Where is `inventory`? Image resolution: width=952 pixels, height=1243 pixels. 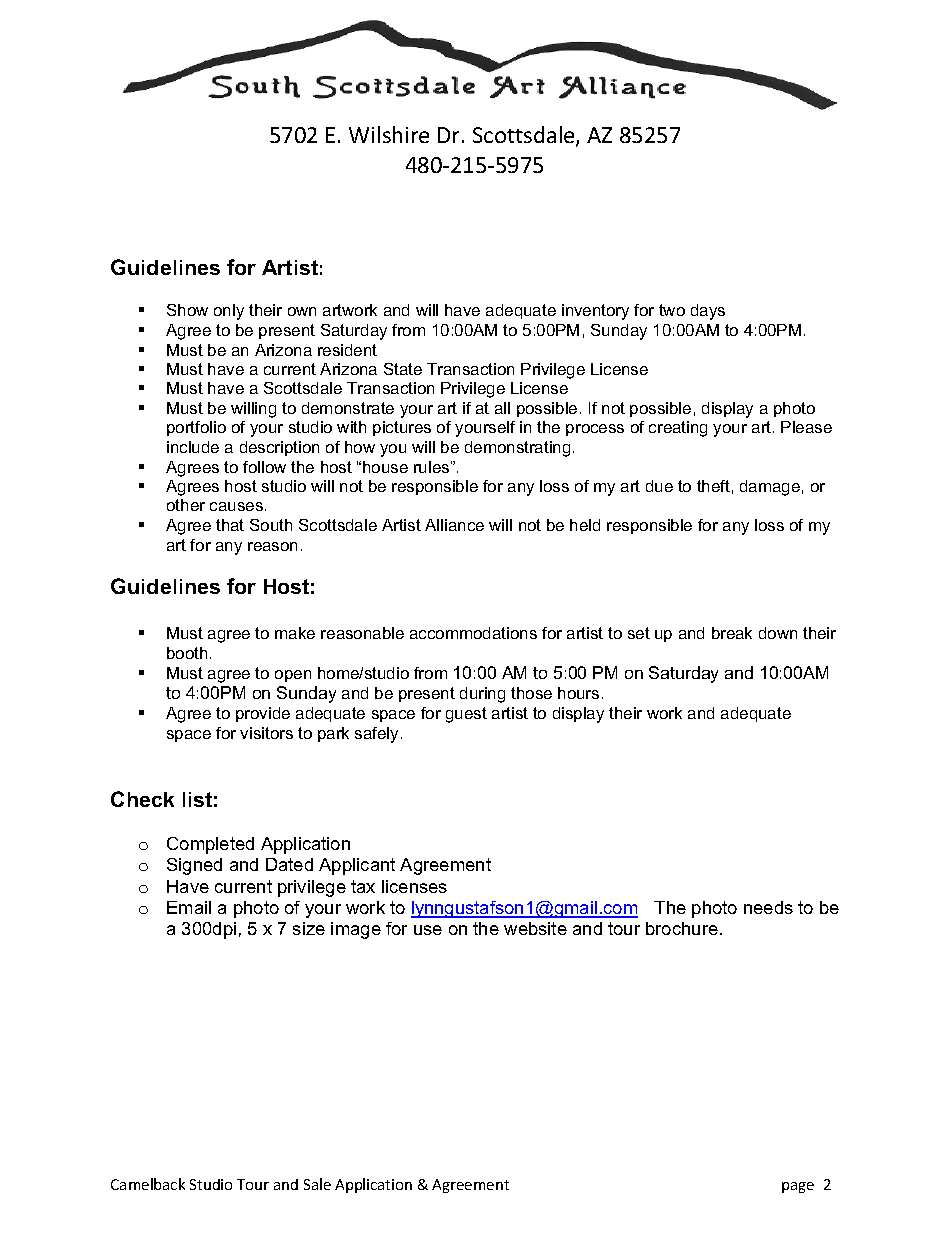
inventory is located at coordinates (595, 312).
